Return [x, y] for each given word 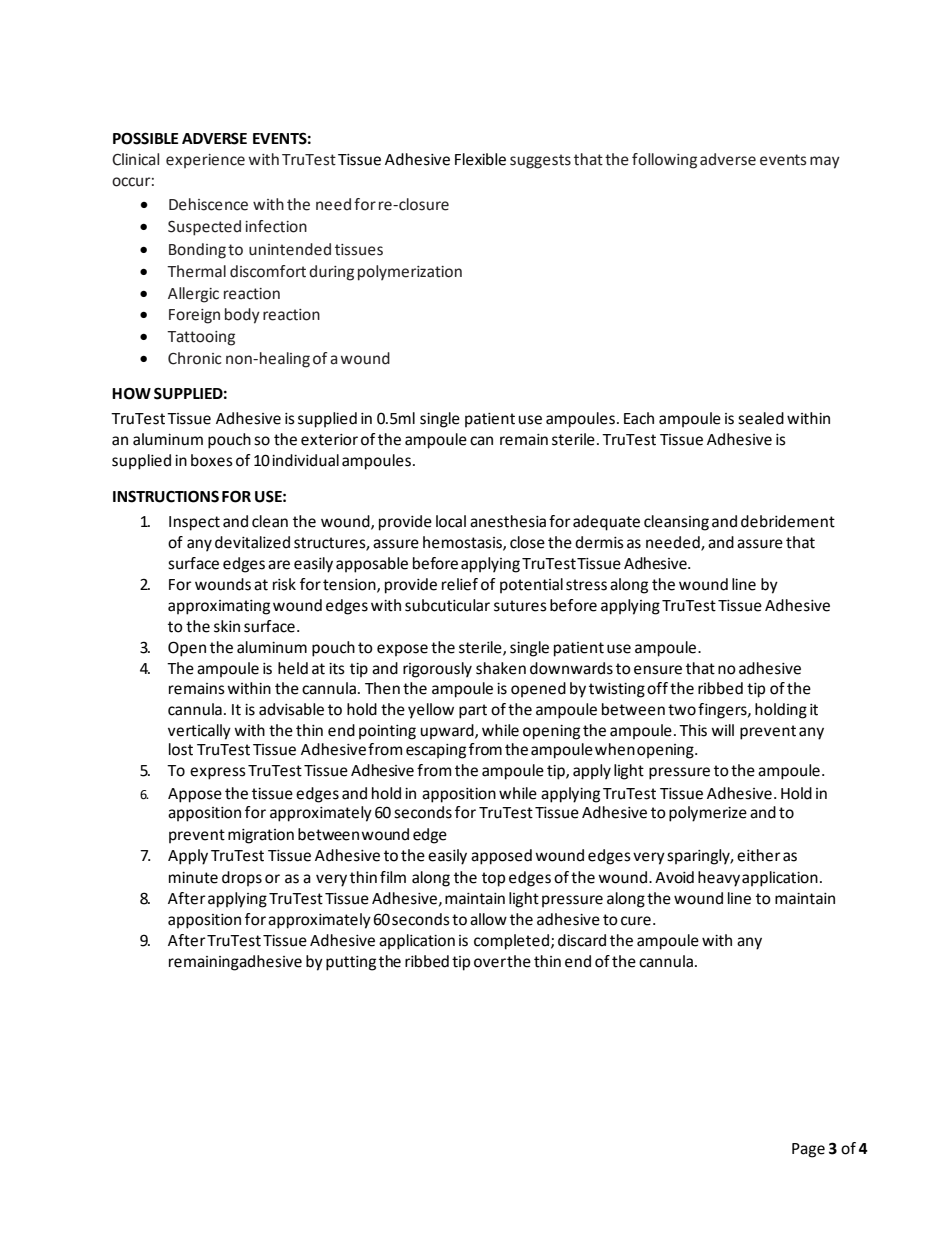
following [664, 161]
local [451, 521]
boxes [212, 460]
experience [205, 161]
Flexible [480, 159]
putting [351, 963]
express [218, 773]
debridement [788, 521]
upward [448, 732]
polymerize [708, 814]
